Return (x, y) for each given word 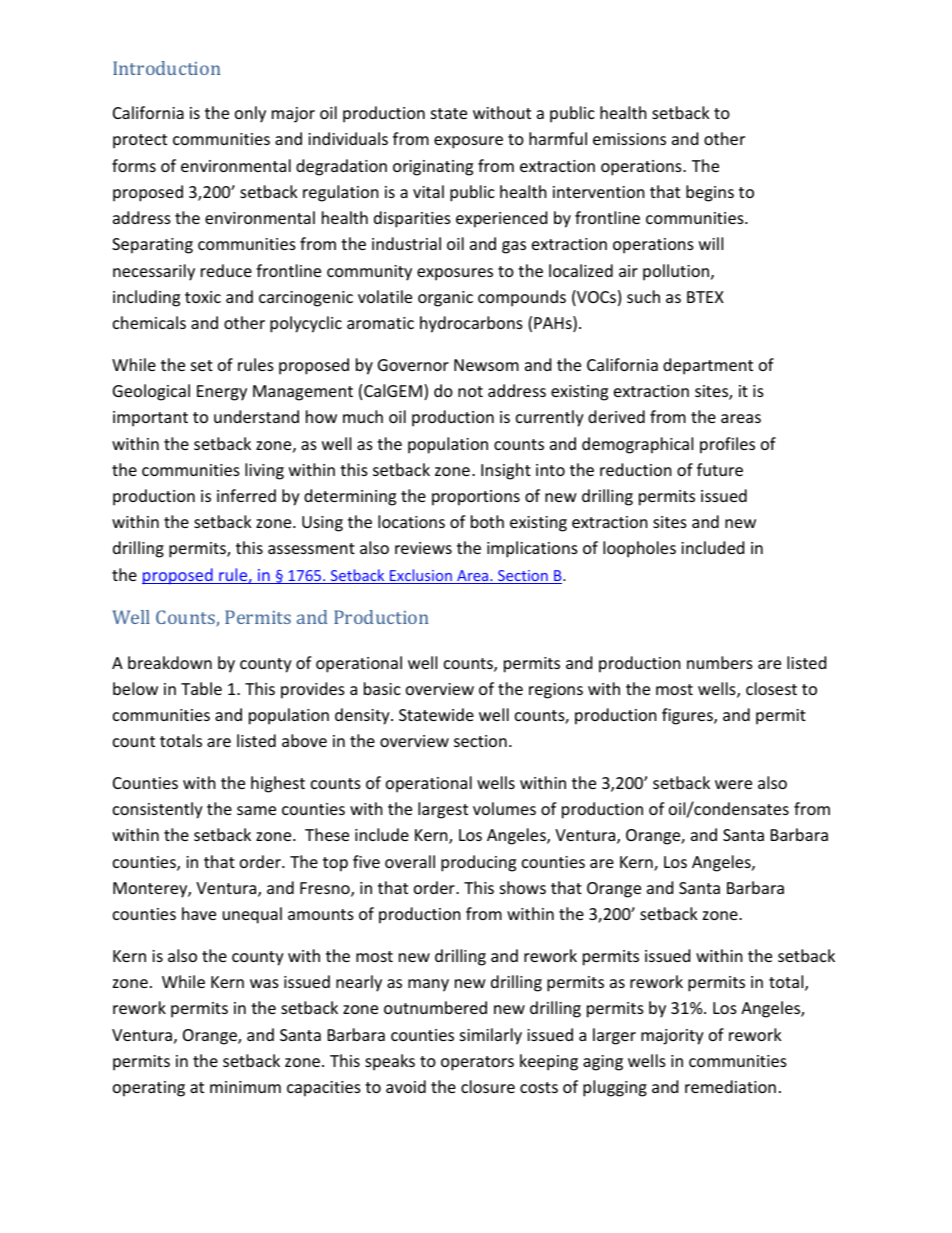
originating (433, 168)
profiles (727, 445)
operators (477, 1063)
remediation (730, 1086)
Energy (222, 393)
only (250, 114)
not (470, 391)
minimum (245, 1087)
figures (688, 716)
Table (201, 688)
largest (443, 810)
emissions (629, 139)
